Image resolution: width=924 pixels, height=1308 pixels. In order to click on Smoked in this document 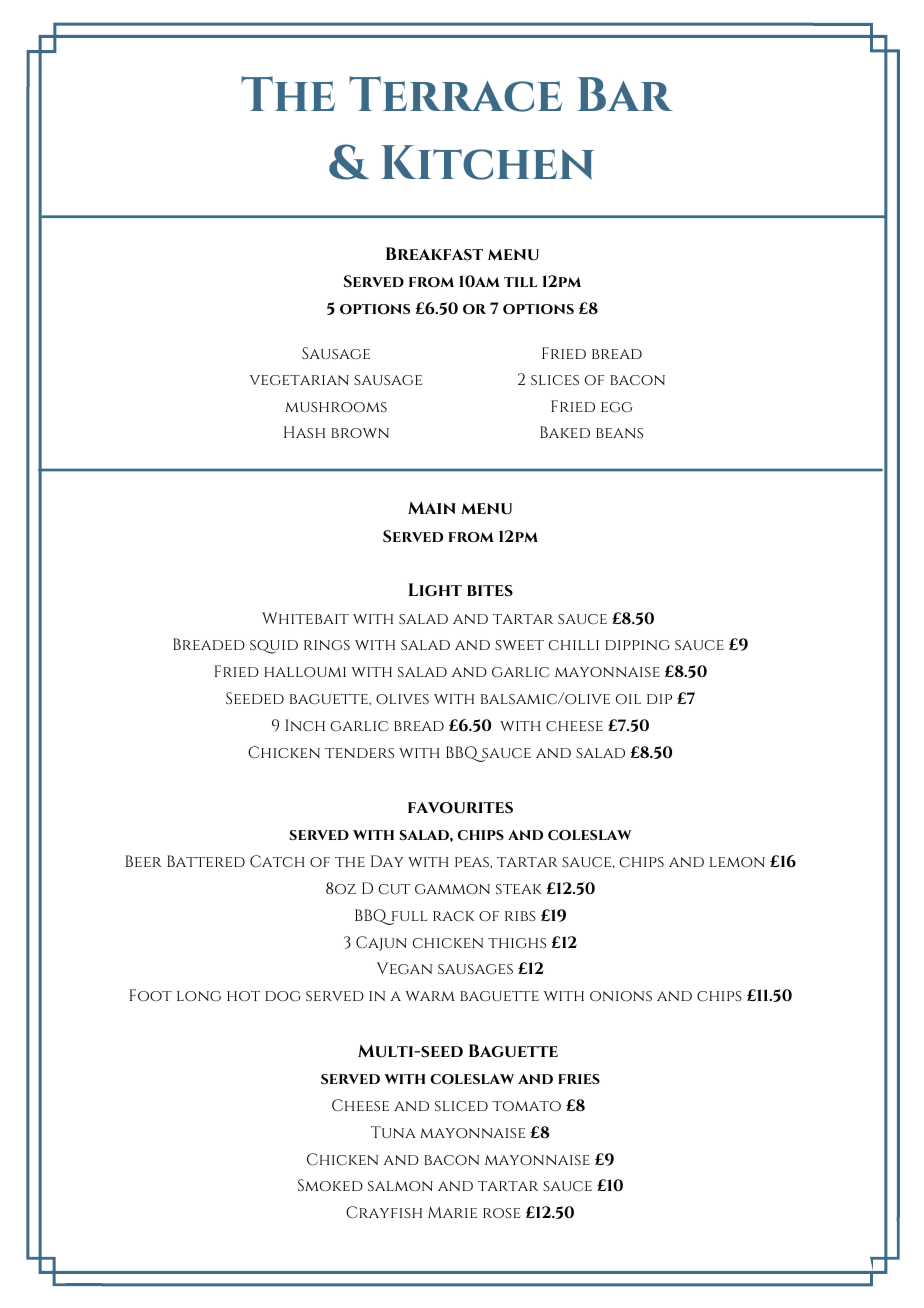, I will do `click(330, 1185)`.
